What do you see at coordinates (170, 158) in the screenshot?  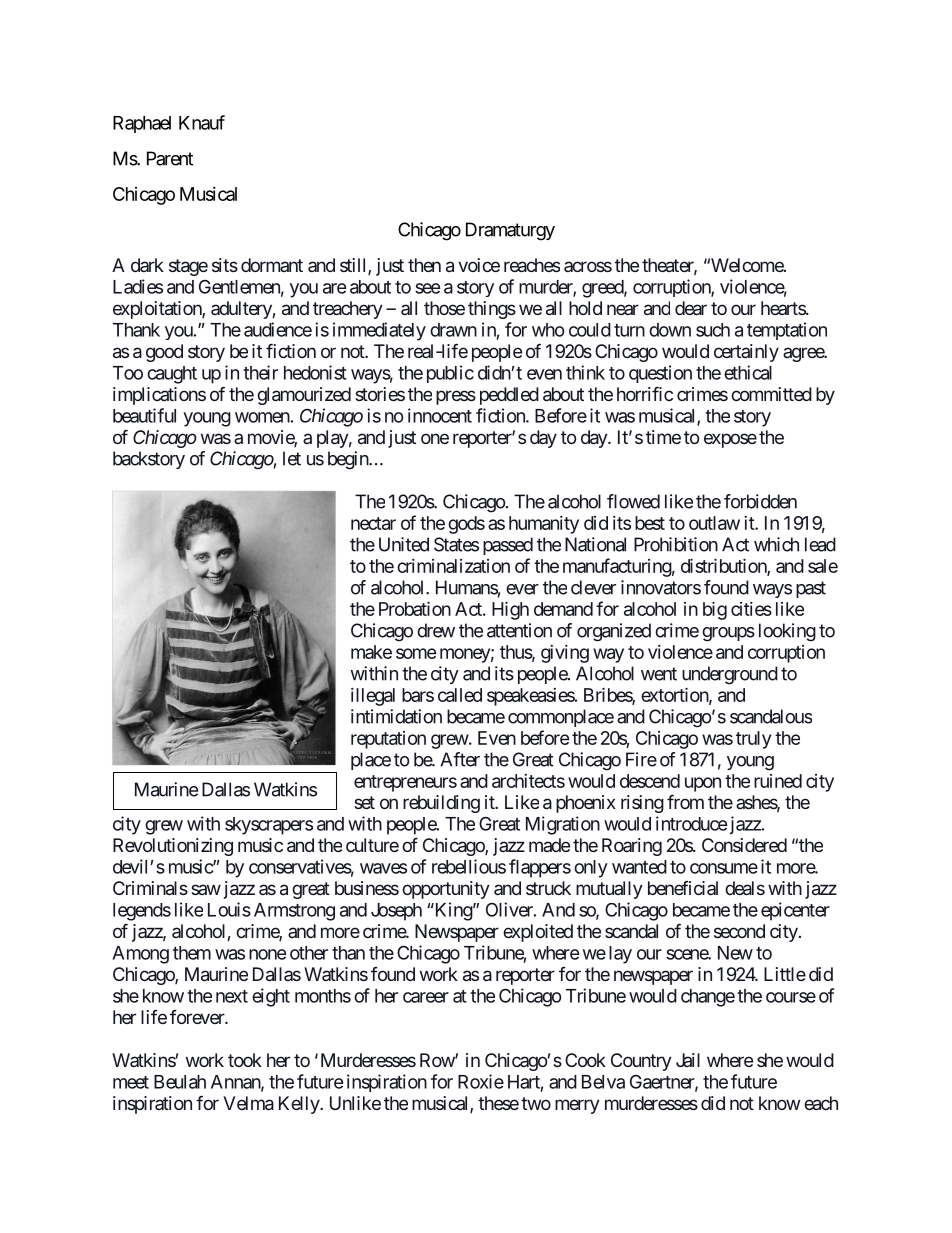 I see `Parent` at bounding box center [170, 158].
